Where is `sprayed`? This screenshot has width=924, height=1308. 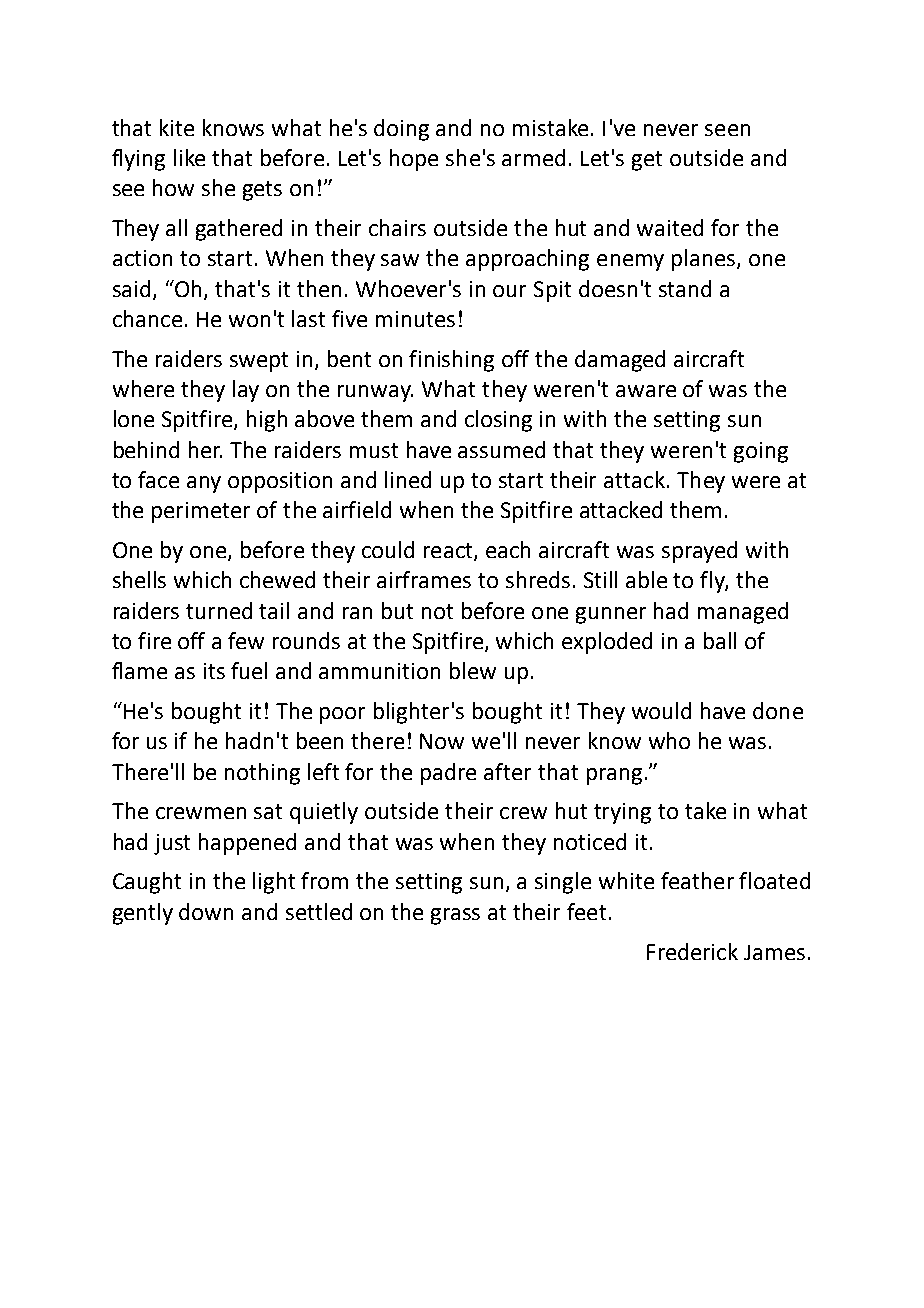
sprayed is located at coordinates (699, 552).
